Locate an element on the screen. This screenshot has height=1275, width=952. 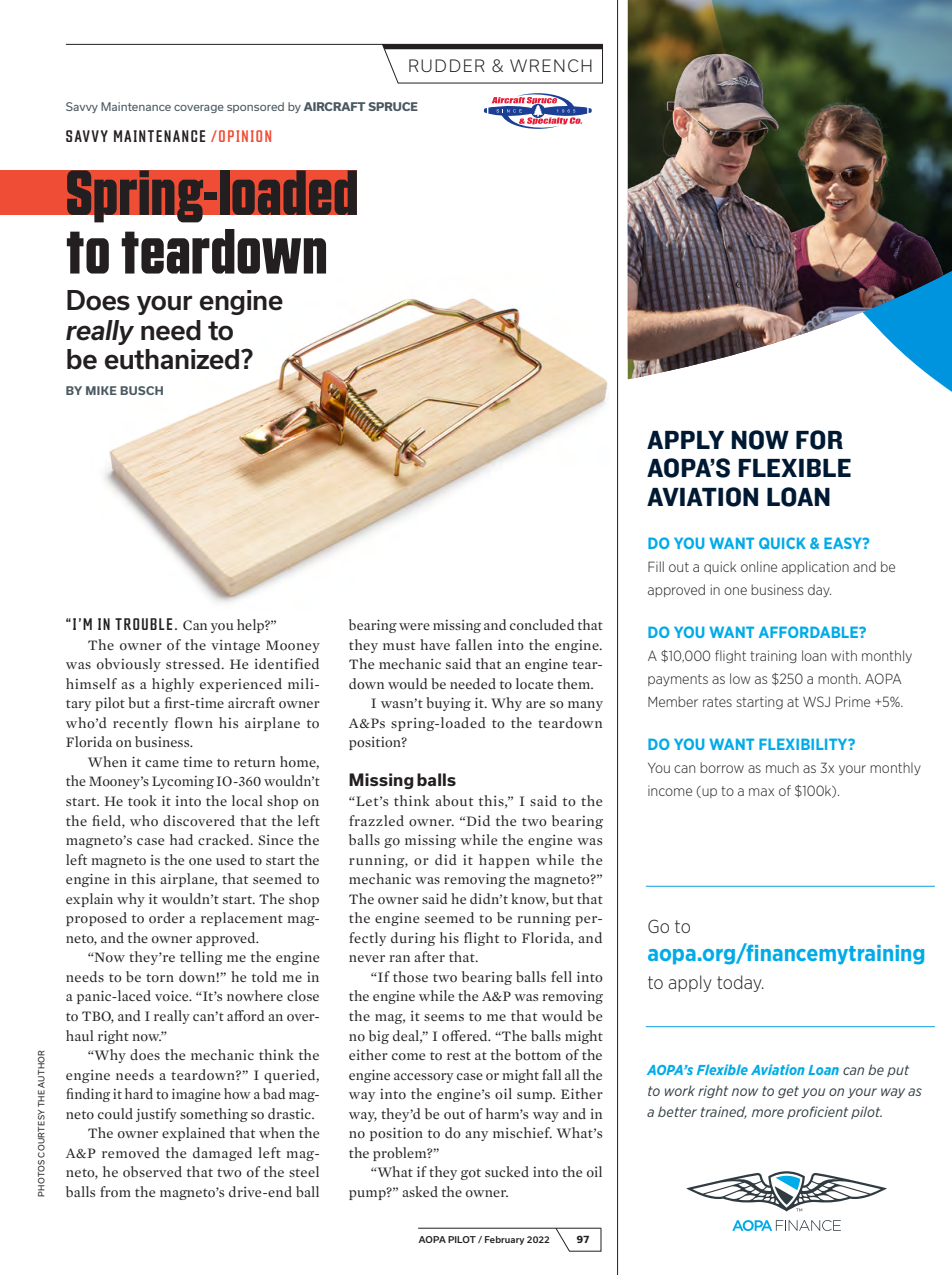
Fill is located at coordinates (656, 566).
